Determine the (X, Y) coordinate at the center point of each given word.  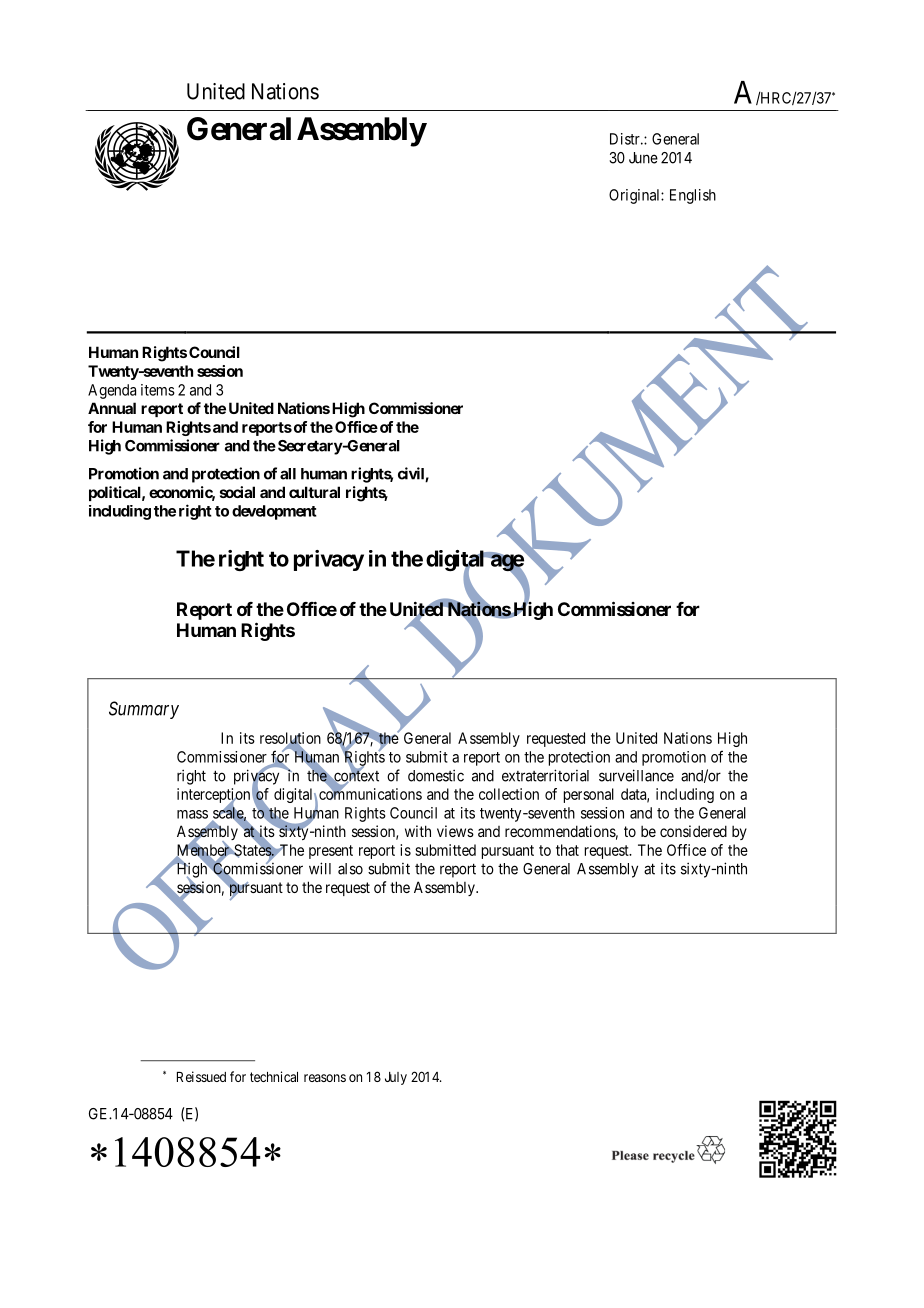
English (693, 196)
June (643, 158)
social (237, 492)
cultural (314, 492)
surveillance (636, 775)
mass (192, 814)
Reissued (201, 1076)
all (288, 474)
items (158, 390)
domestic (436, 775)
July (396, 1078)
